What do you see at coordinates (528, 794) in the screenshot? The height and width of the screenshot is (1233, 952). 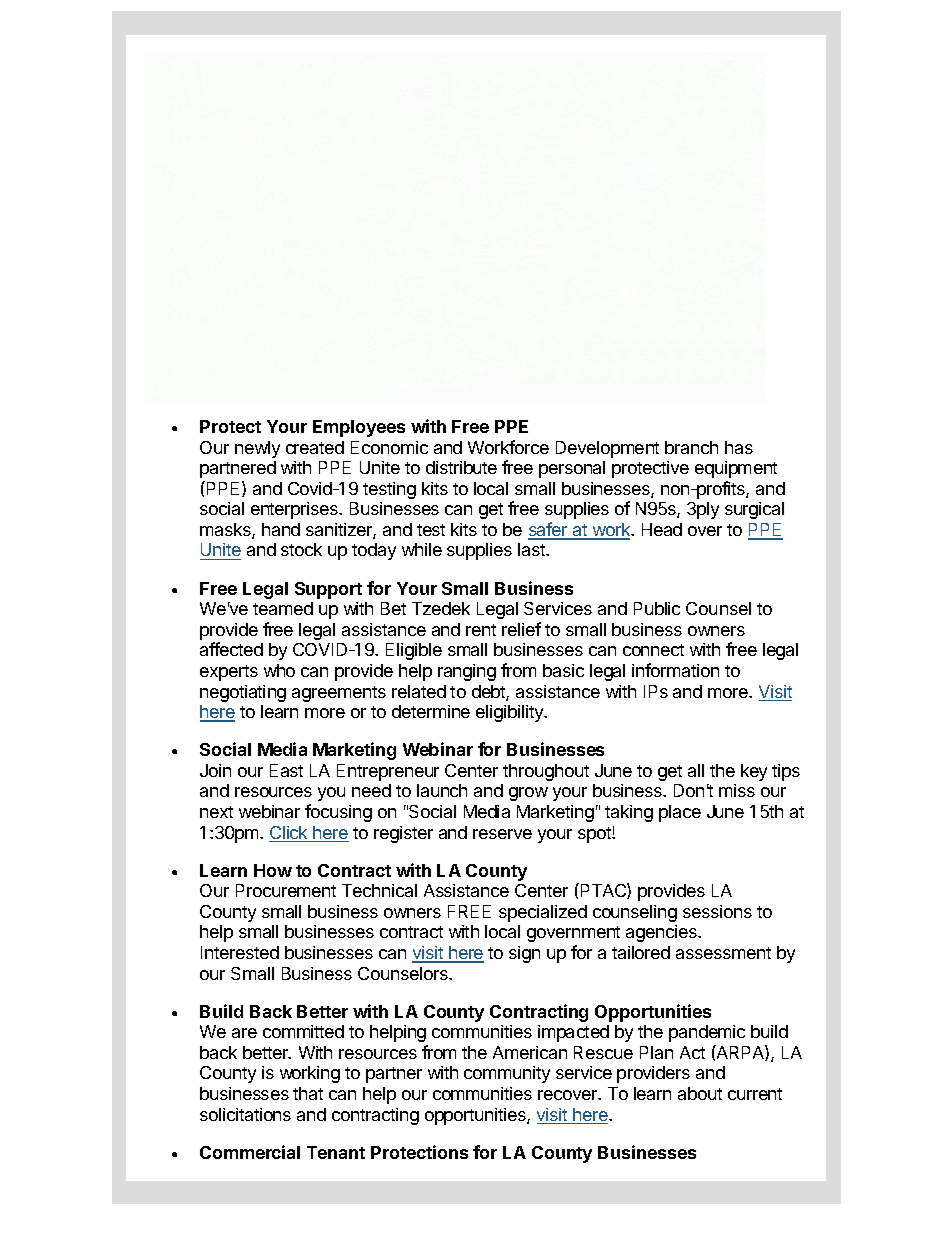 I see `grow` at bounding box center [528, 794].
